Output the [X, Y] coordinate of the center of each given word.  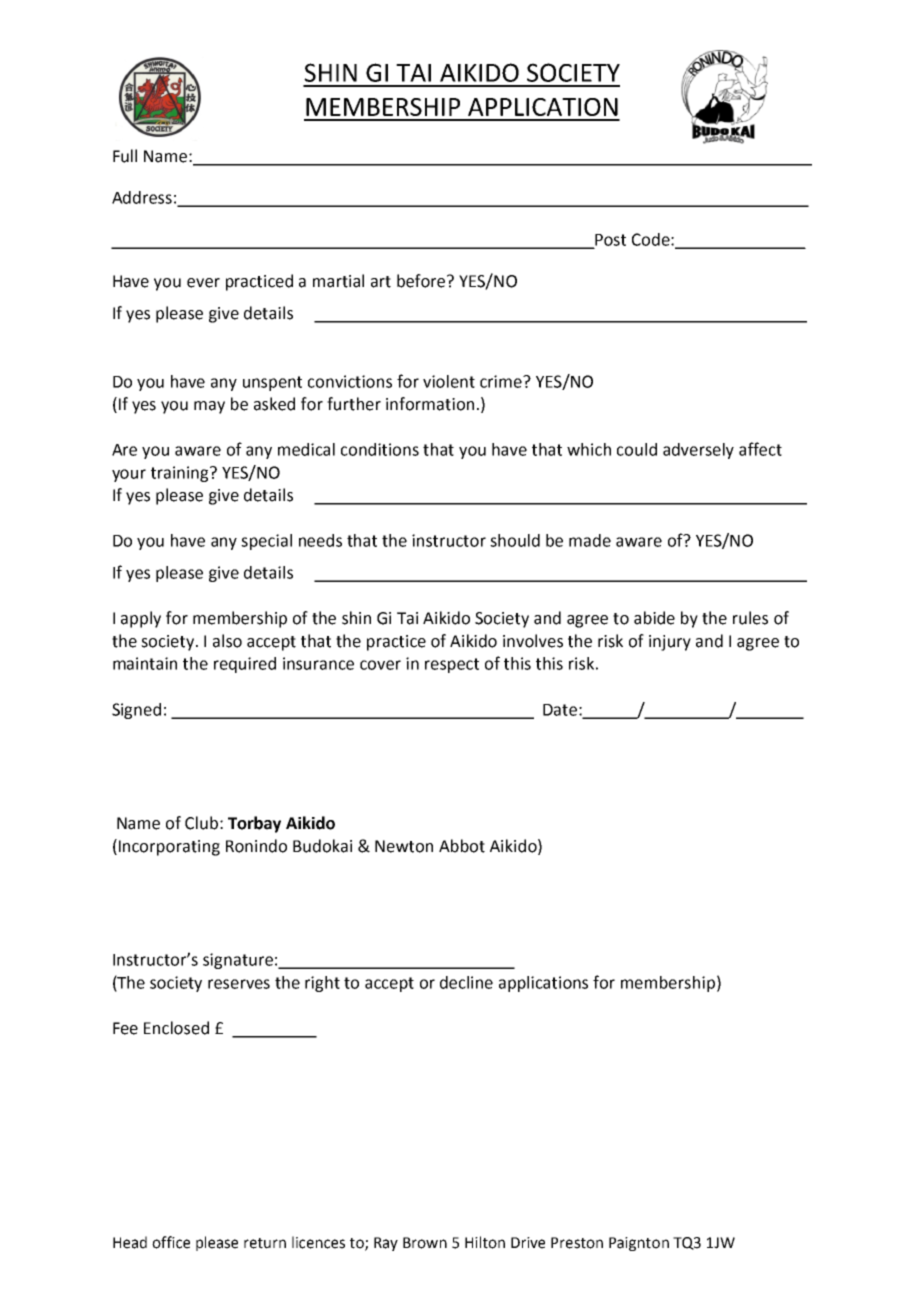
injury [670, 643]
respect [452, 665]
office [171, 1242]
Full [125, 156]
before [422, 281]
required [245, 665]
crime [502, 381]
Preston [577, 1243]
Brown [425, 1243]
